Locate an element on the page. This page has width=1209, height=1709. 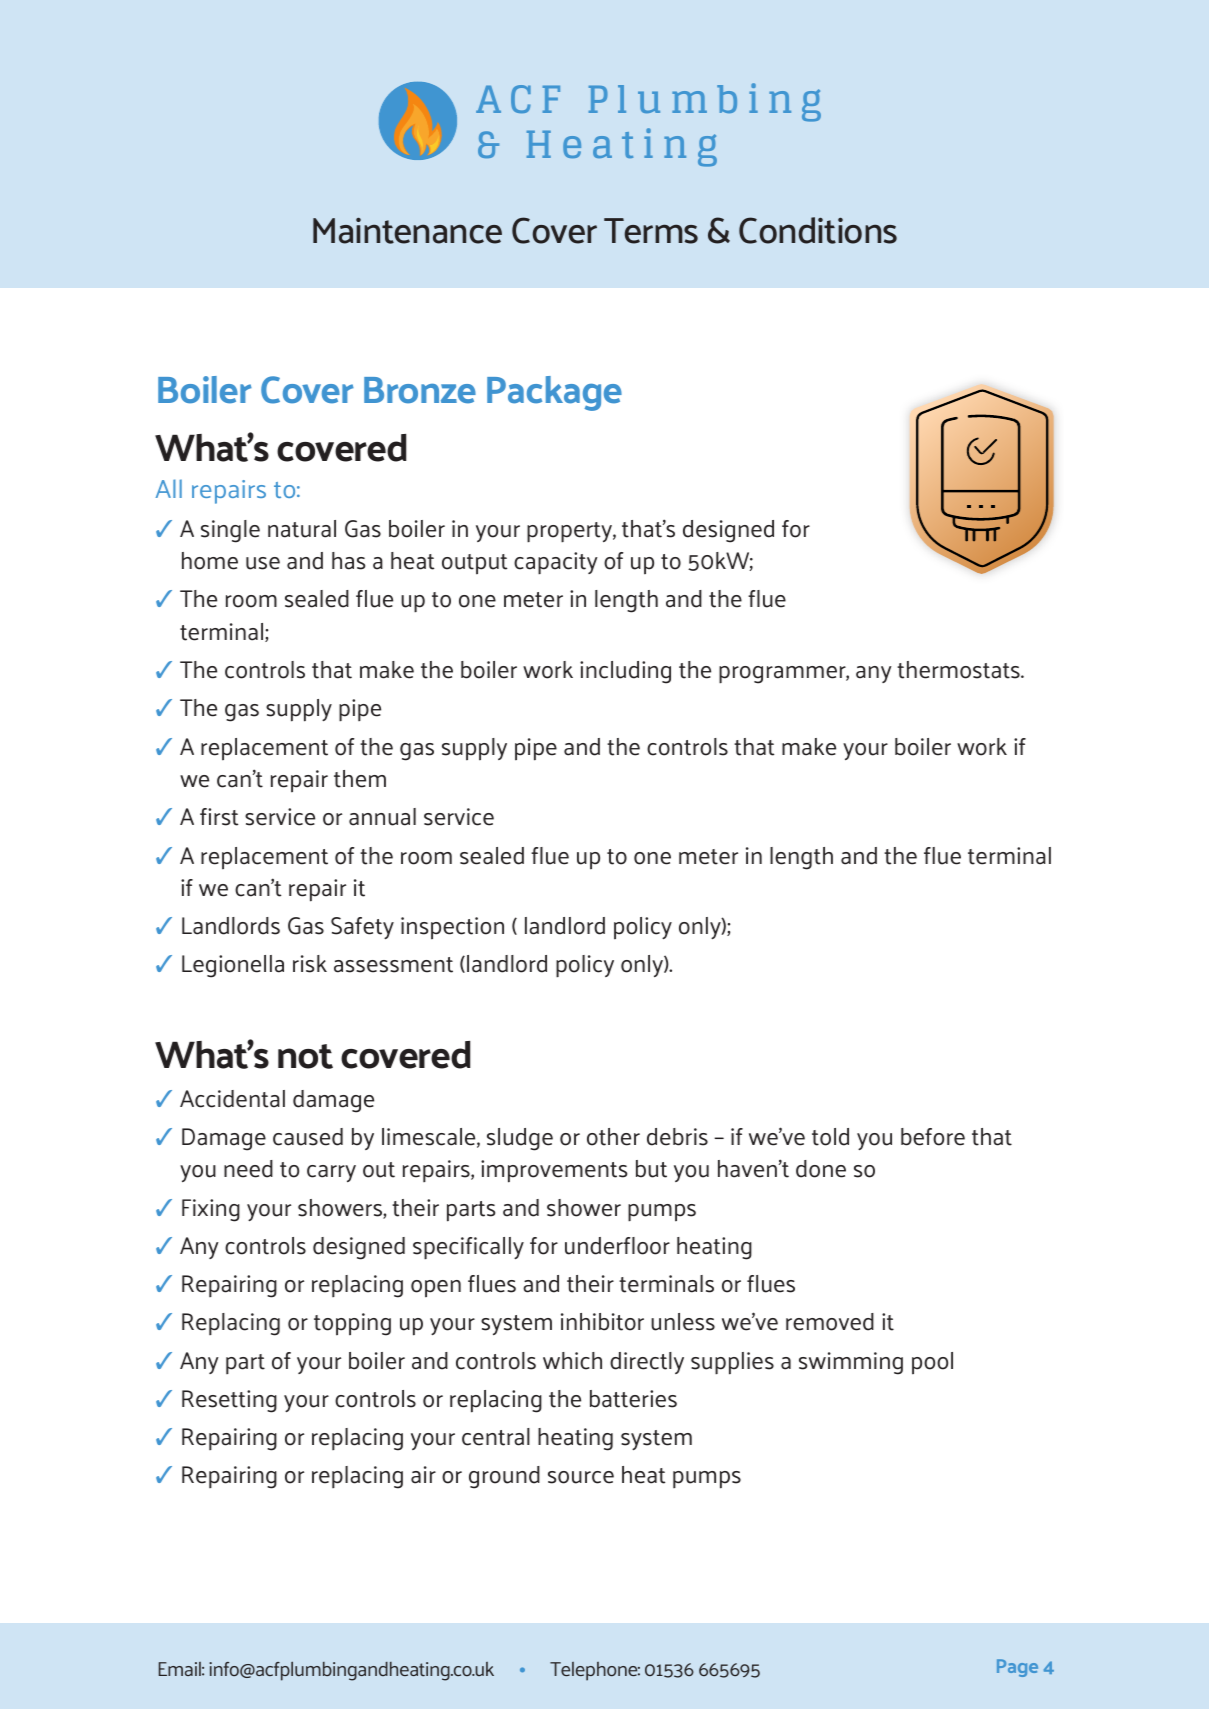
Terms is located at coordinates (651, 231).
